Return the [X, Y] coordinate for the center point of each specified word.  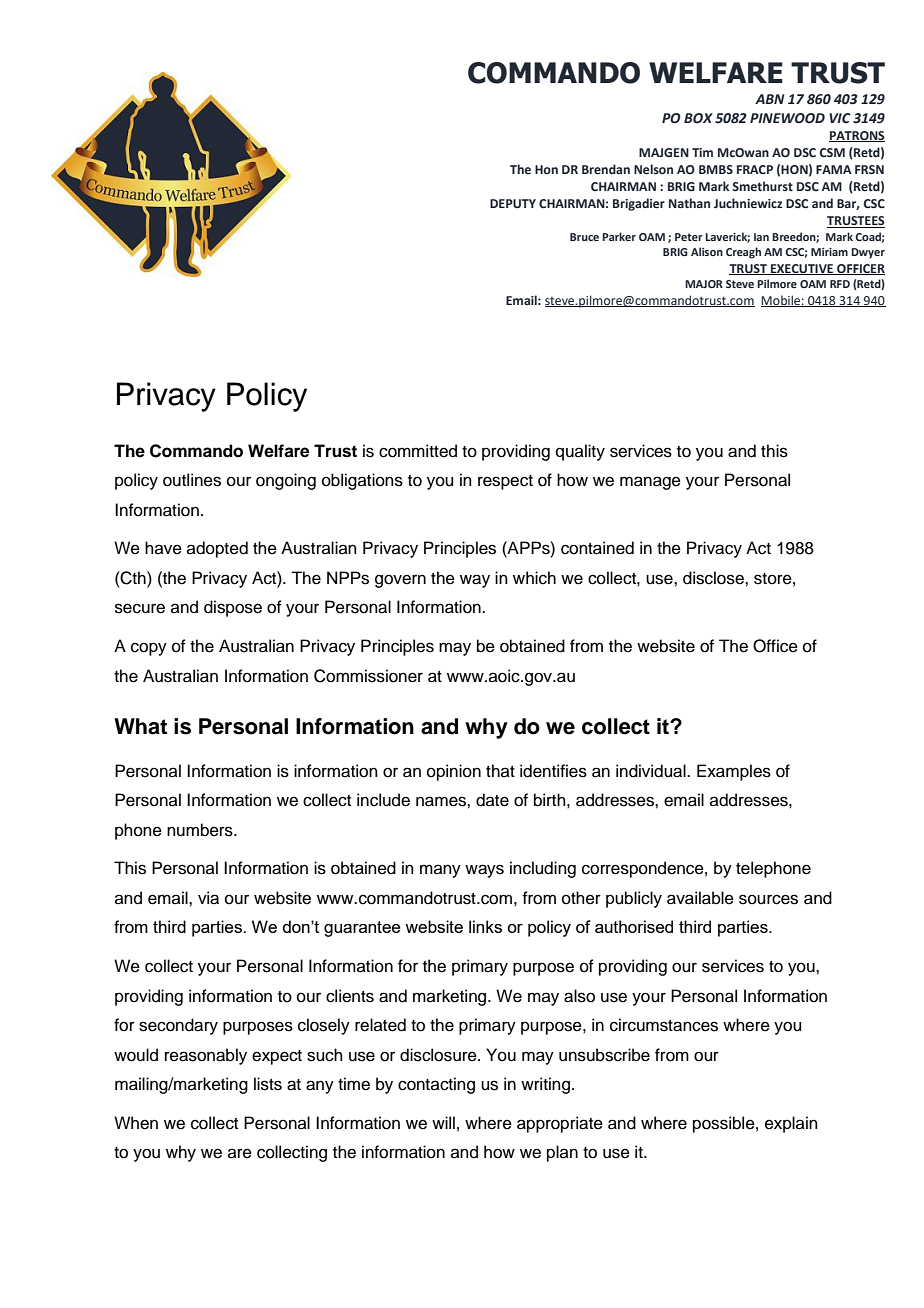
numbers [201, 830]
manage [650, 483]
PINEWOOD [787, 118]
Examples [734, 772]
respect [505, 482]
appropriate [560, 1124]
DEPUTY [513, 203]
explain [791, 1124]
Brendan [606, 169]
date [492, 800]
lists [268, 1084]
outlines [192, 480]
